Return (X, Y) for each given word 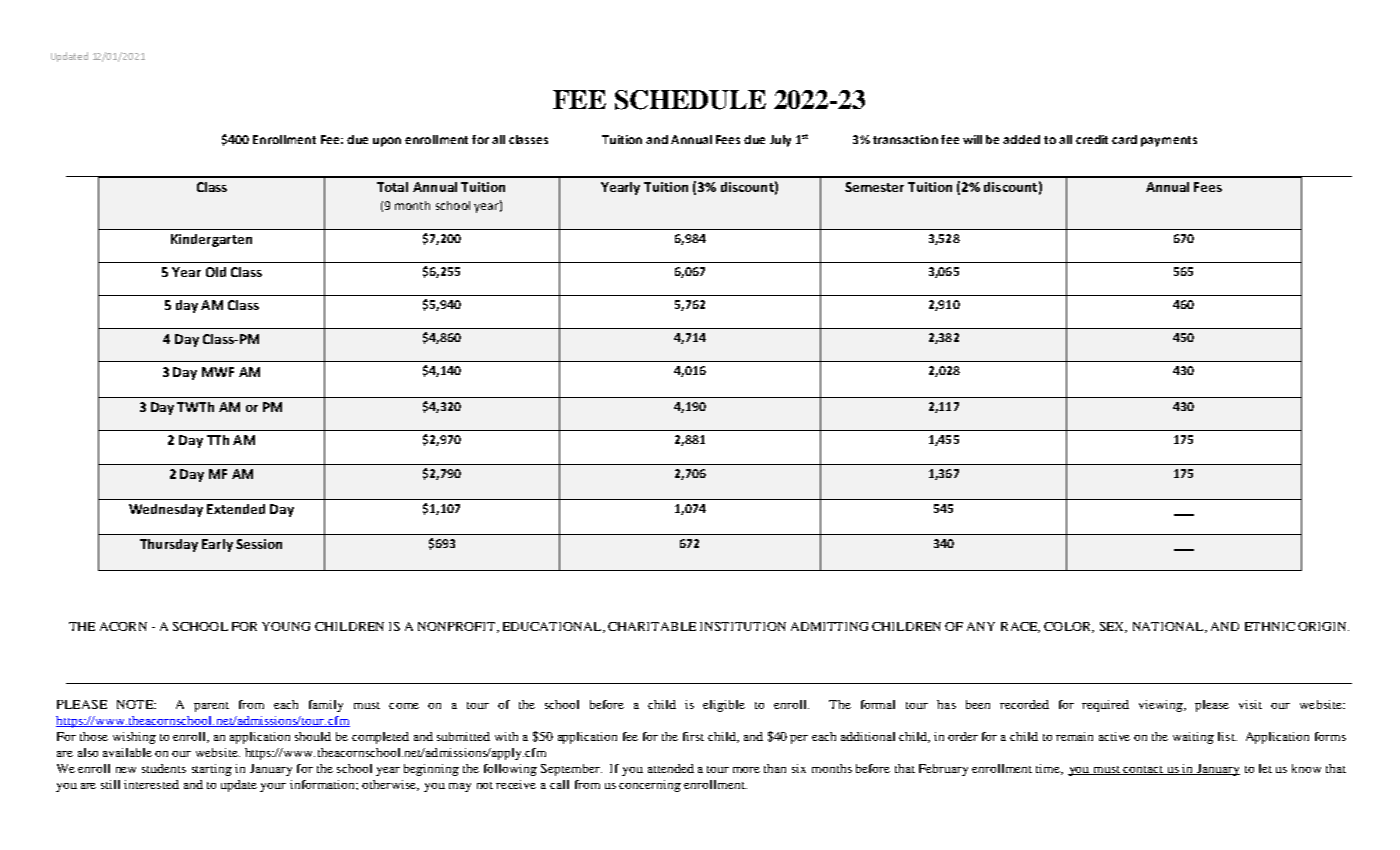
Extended (236, 509)
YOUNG (286, 626)
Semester (874, 187)
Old (216, 272)
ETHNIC (1270, 626)
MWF (218, 372)
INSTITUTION (743, 626)
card (1124, 139)
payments (1169, 141)
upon (387, 142)
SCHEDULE (690, 100)
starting (212, 770)
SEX (1113, 627)
